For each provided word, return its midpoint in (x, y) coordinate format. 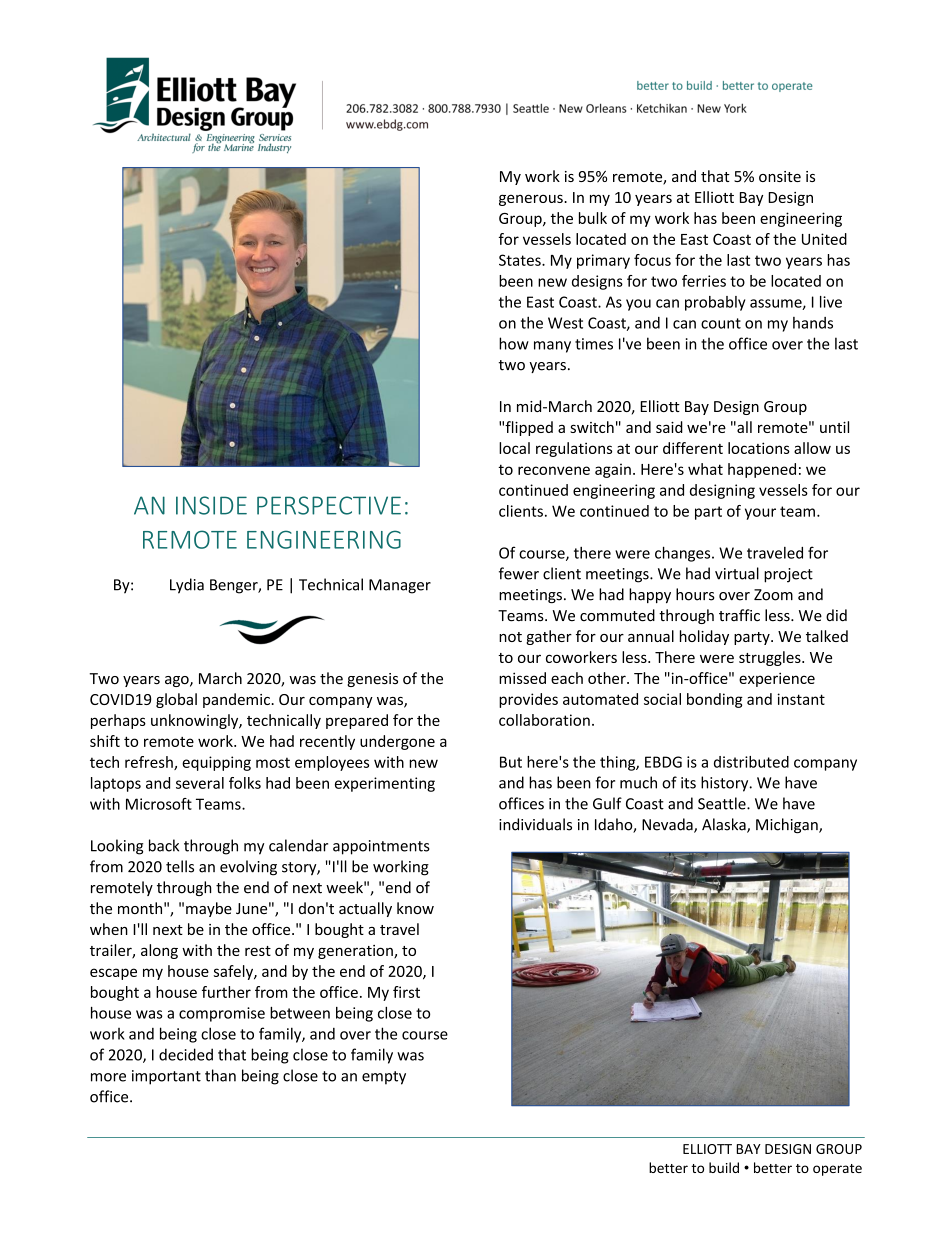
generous (532, 200)
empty (384, 1078)
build (724, 1167)
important (166, 1077)
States (521, 260)
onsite (780, 176)
